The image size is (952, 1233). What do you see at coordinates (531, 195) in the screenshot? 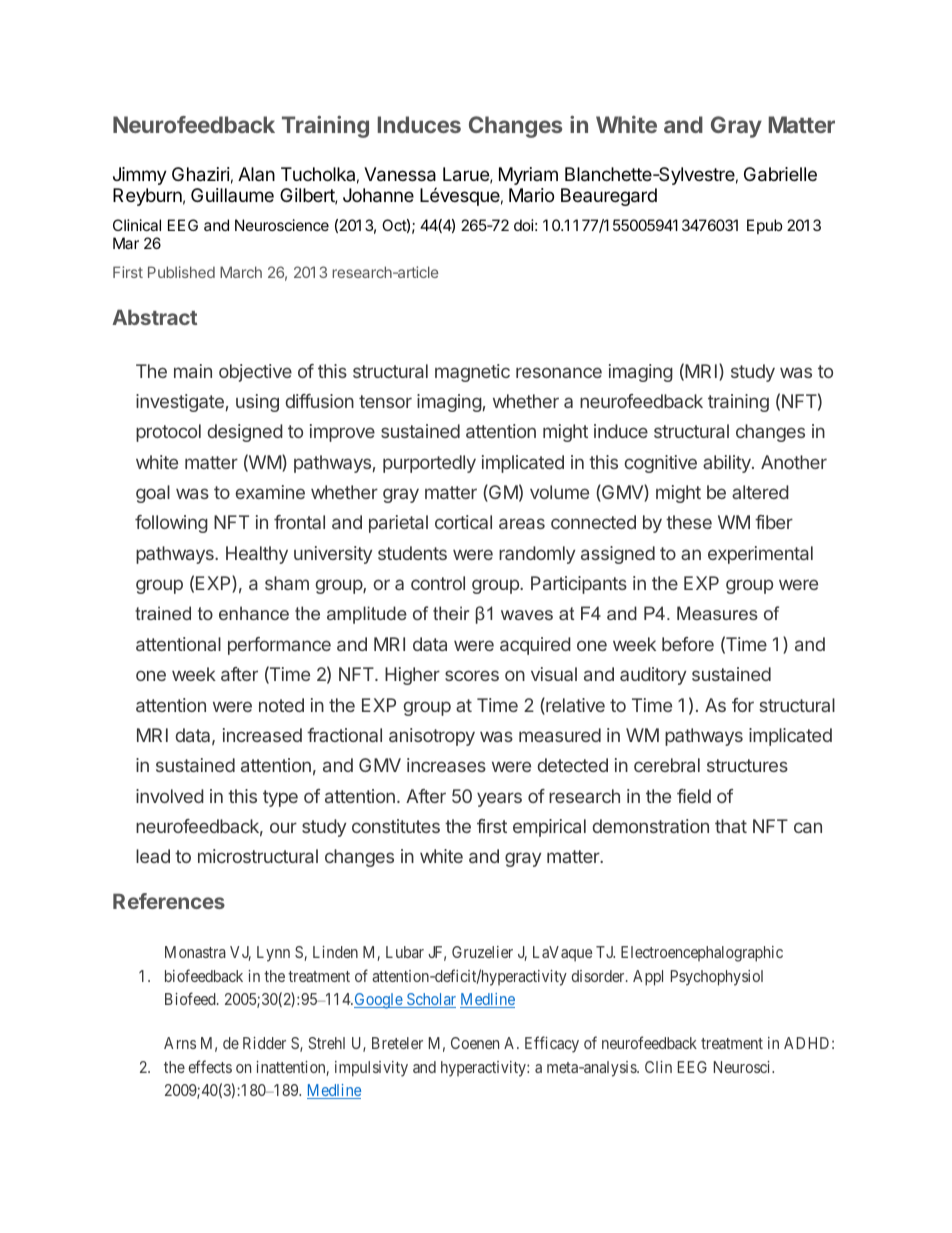
I see `Mario` at bounding box center [531, 195].
